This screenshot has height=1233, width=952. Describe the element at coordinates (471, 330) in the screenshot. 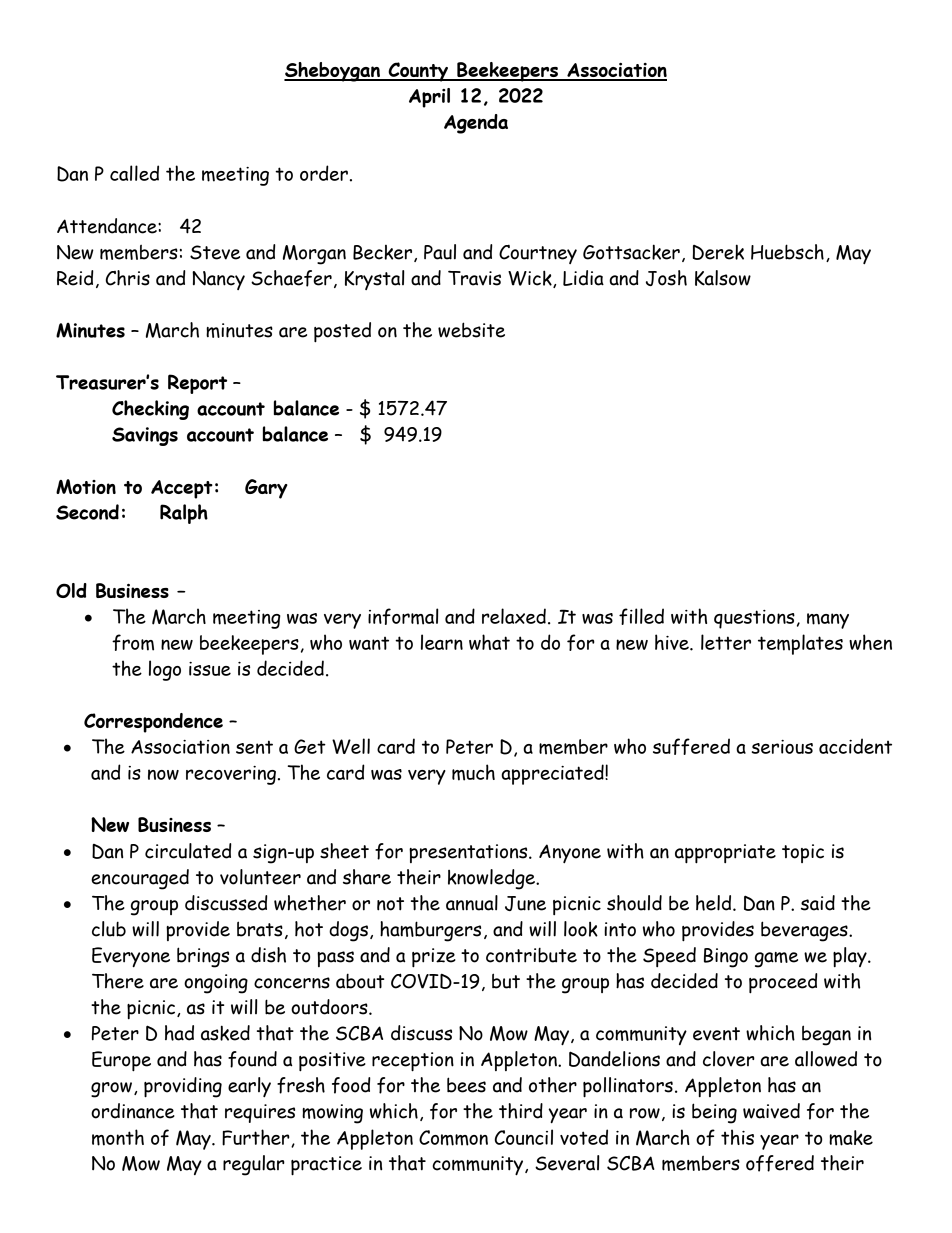

I see `website` at that location.
